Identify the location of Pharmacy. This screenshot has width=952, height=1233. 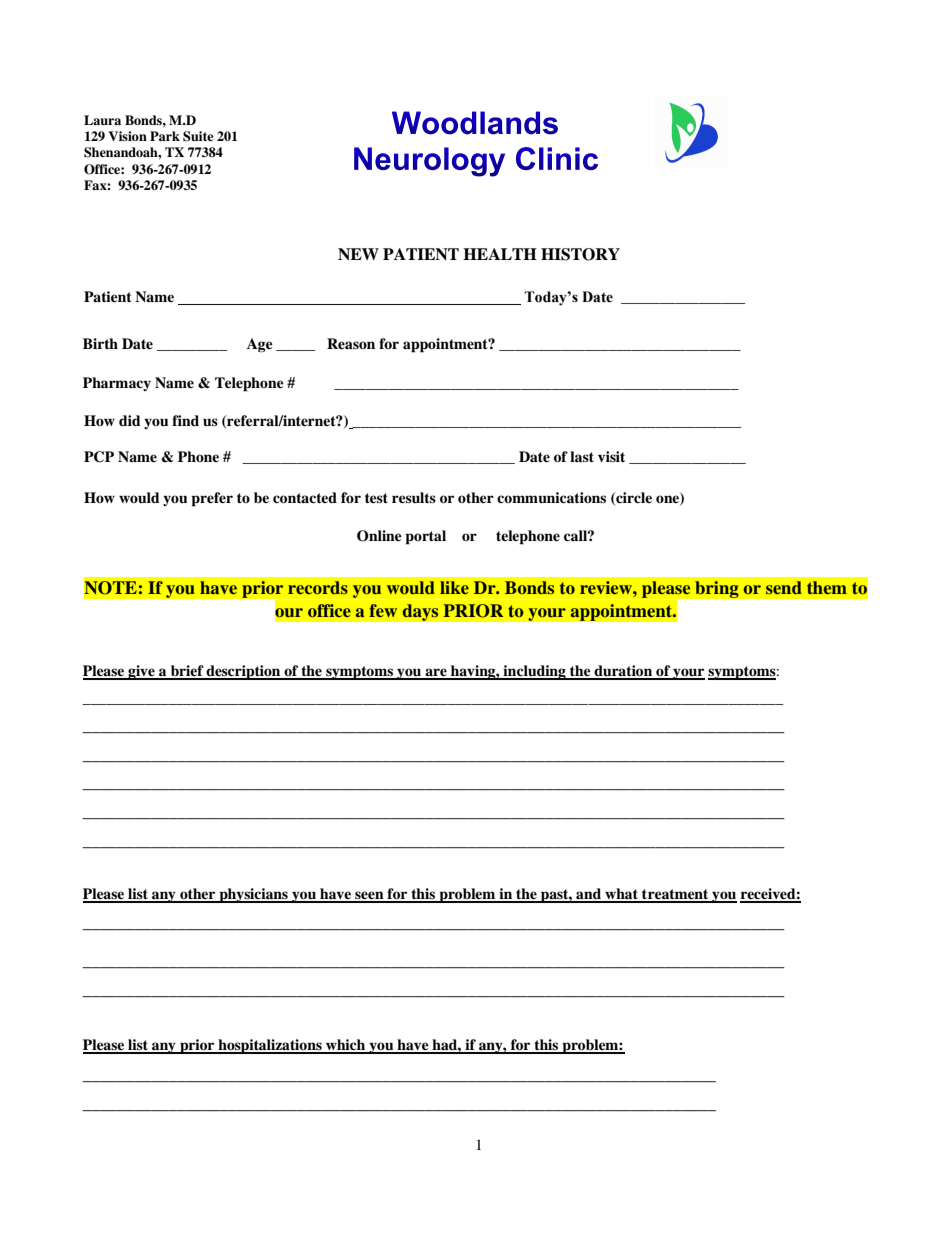
(117, 384).
